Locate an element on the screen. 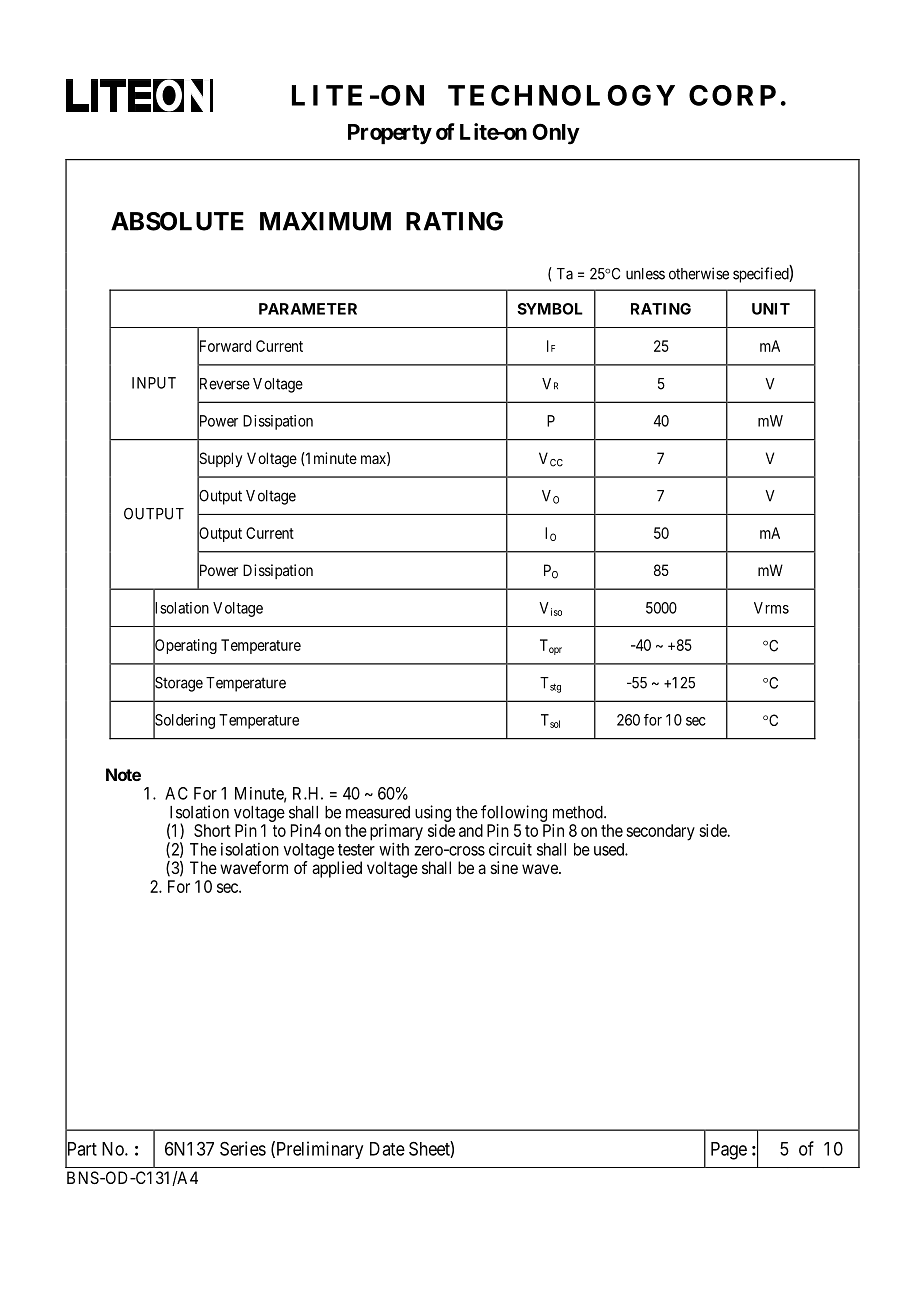  CORP is located at coordinates (732, 95).
